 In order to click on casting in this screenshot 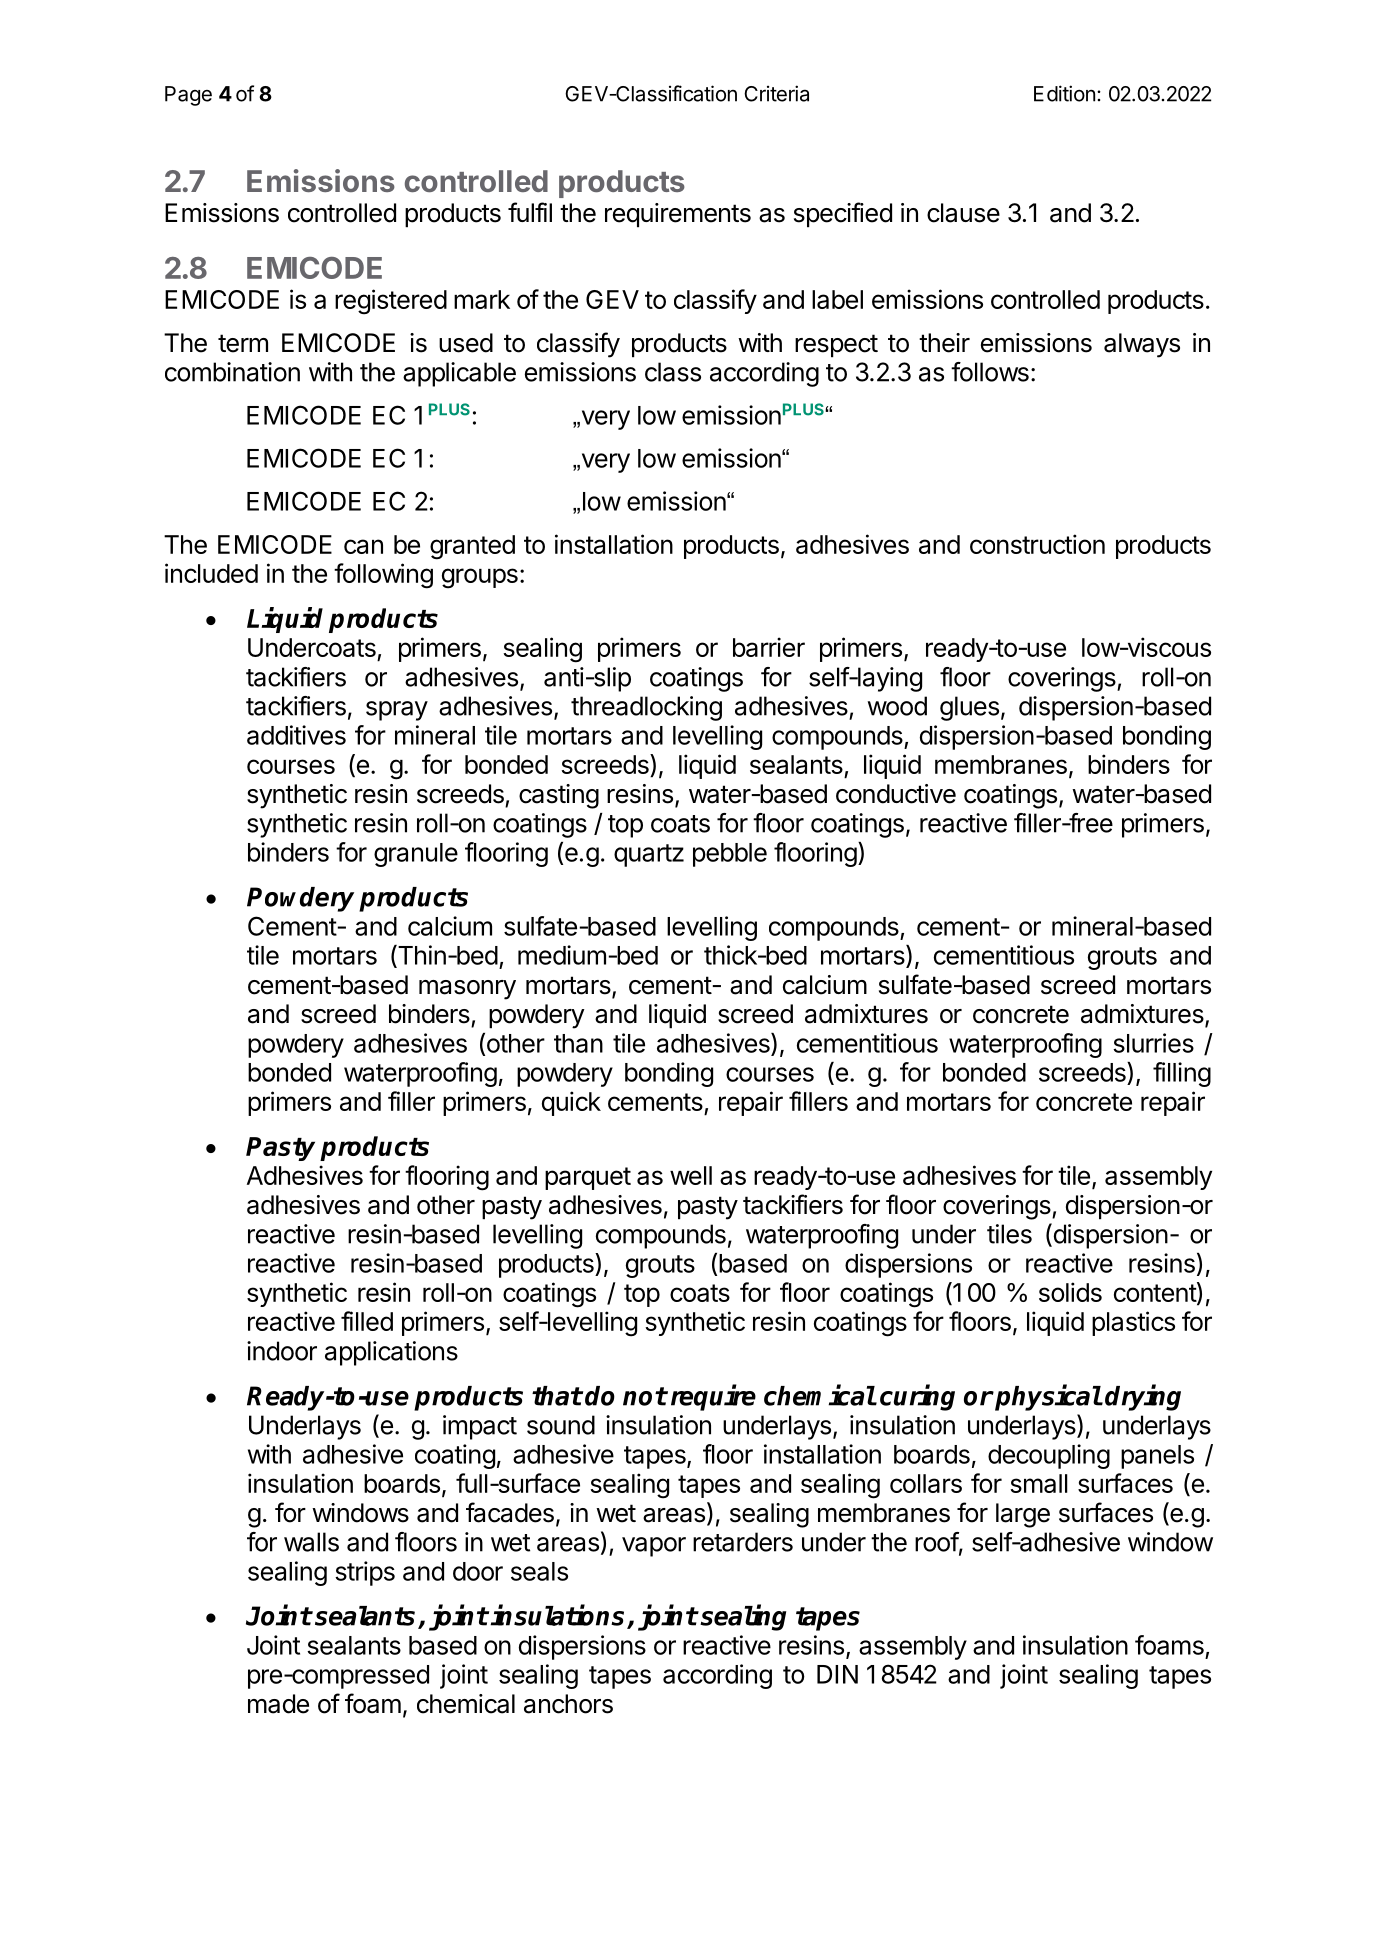, I will do `click(559, 796)`.
